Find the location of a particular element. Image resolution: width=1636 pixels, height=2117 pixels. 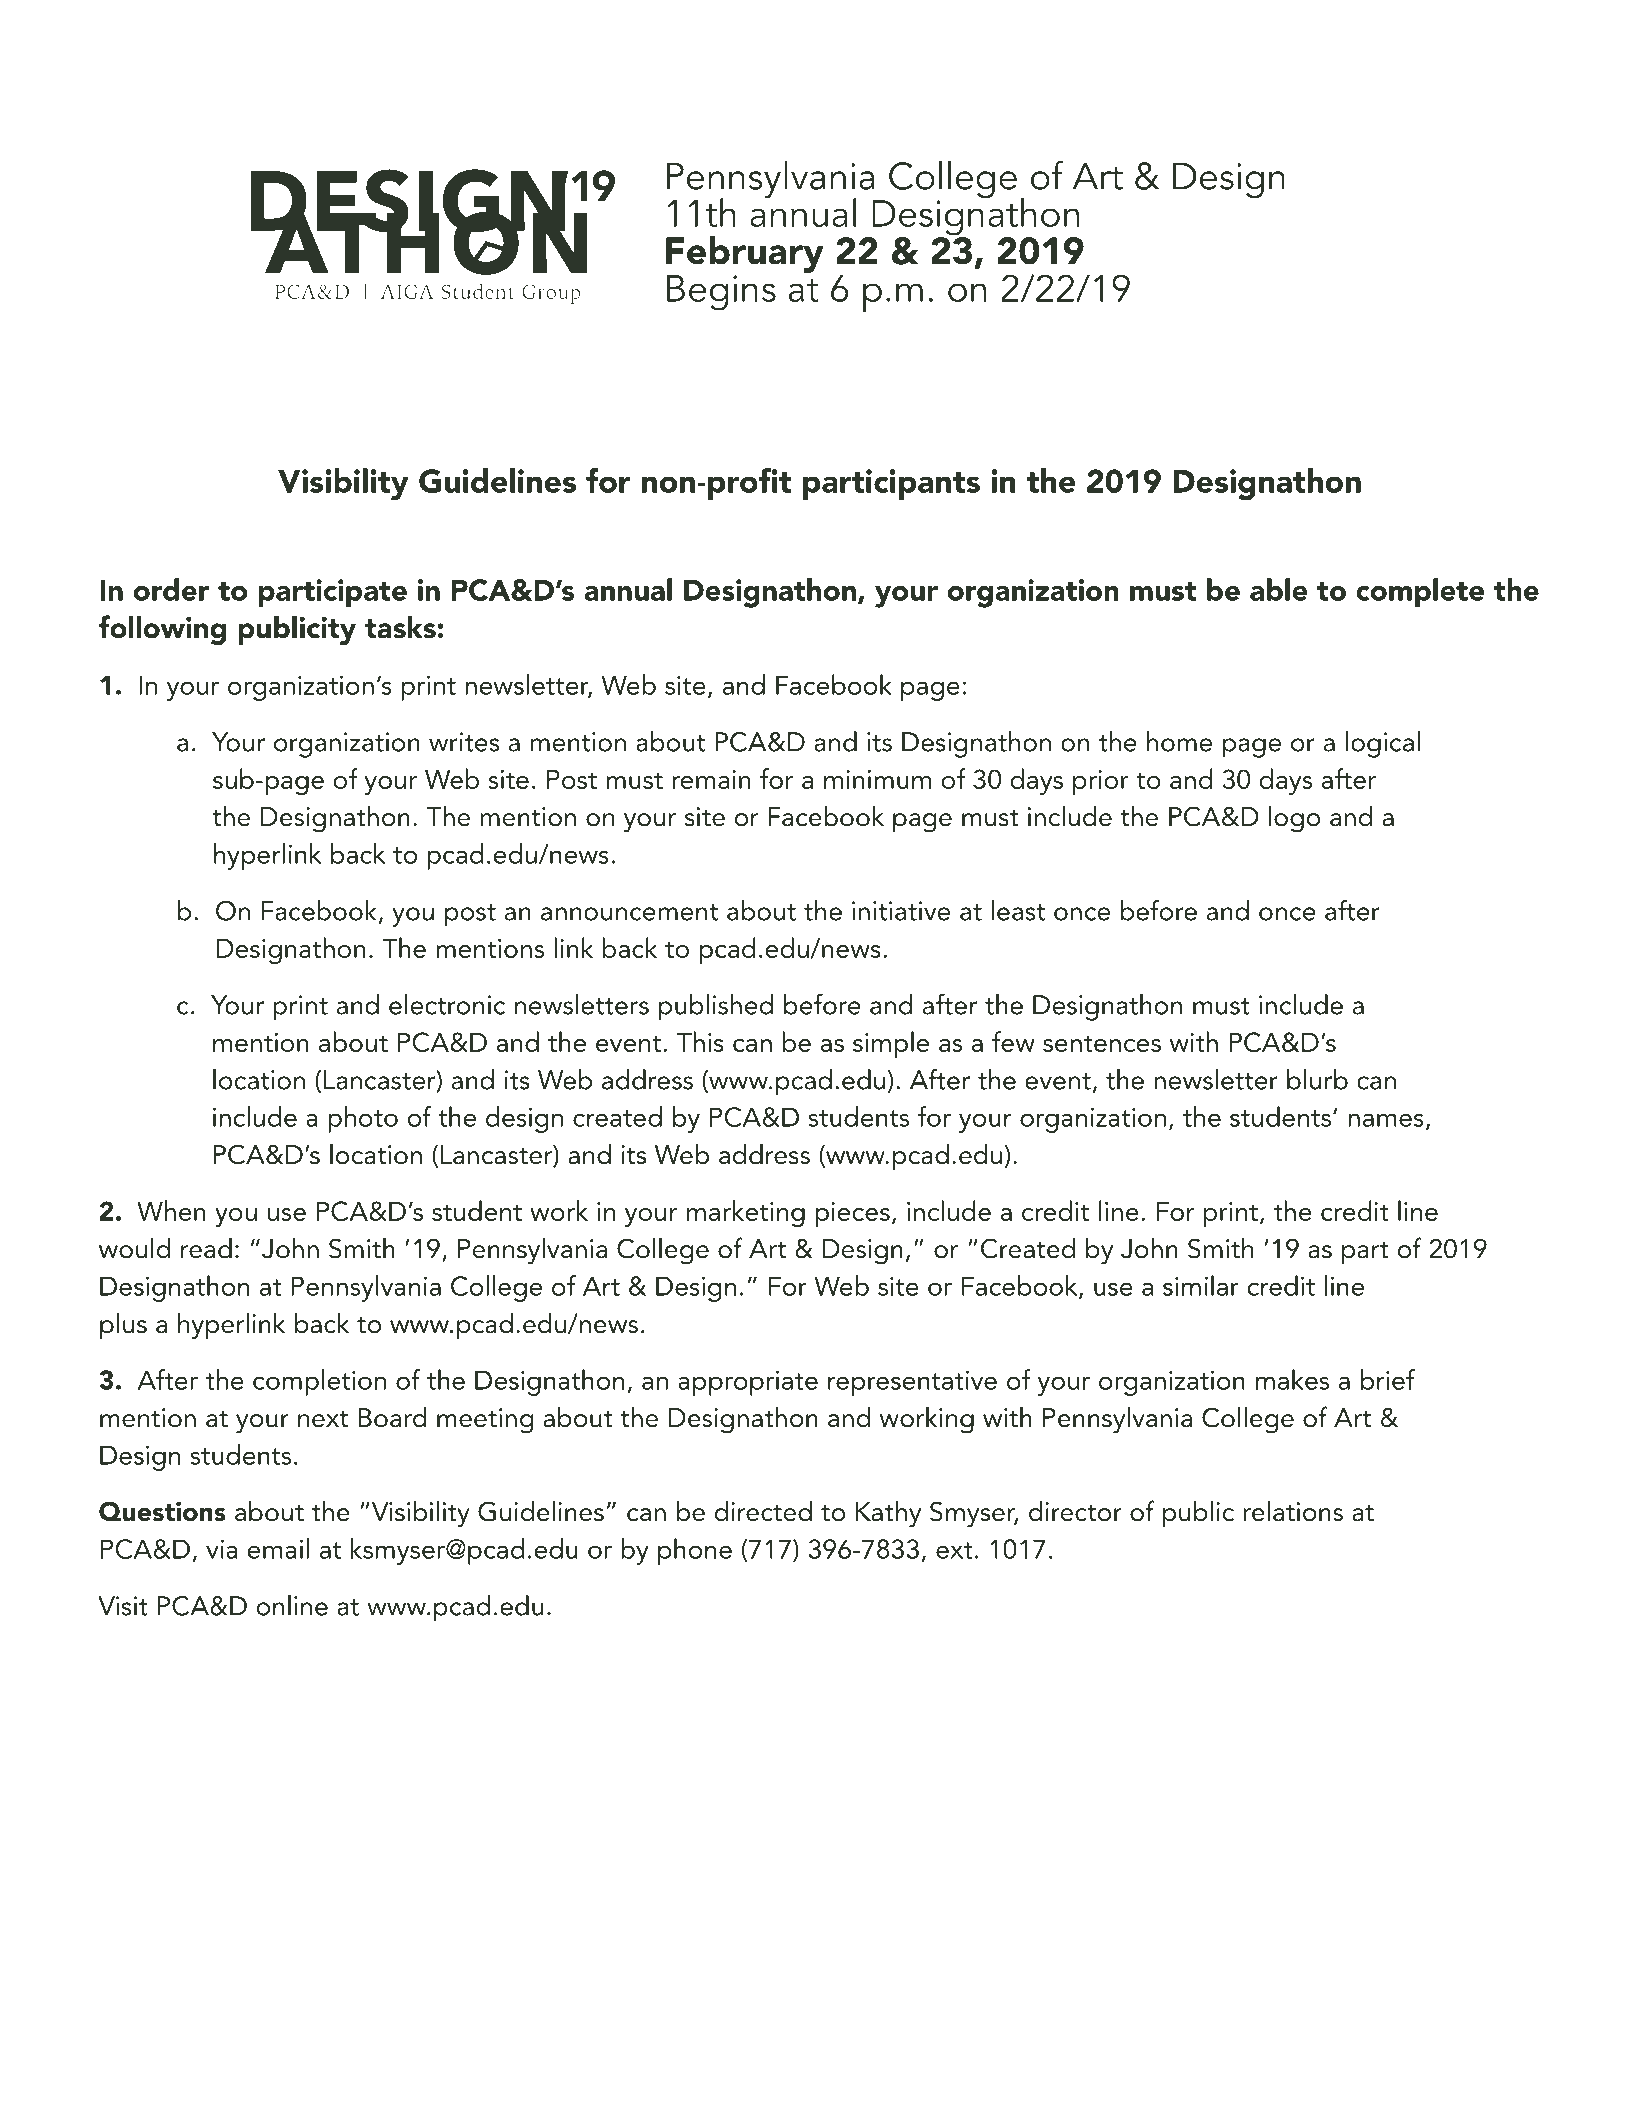

logo is located at coordinates (1294, 819).
